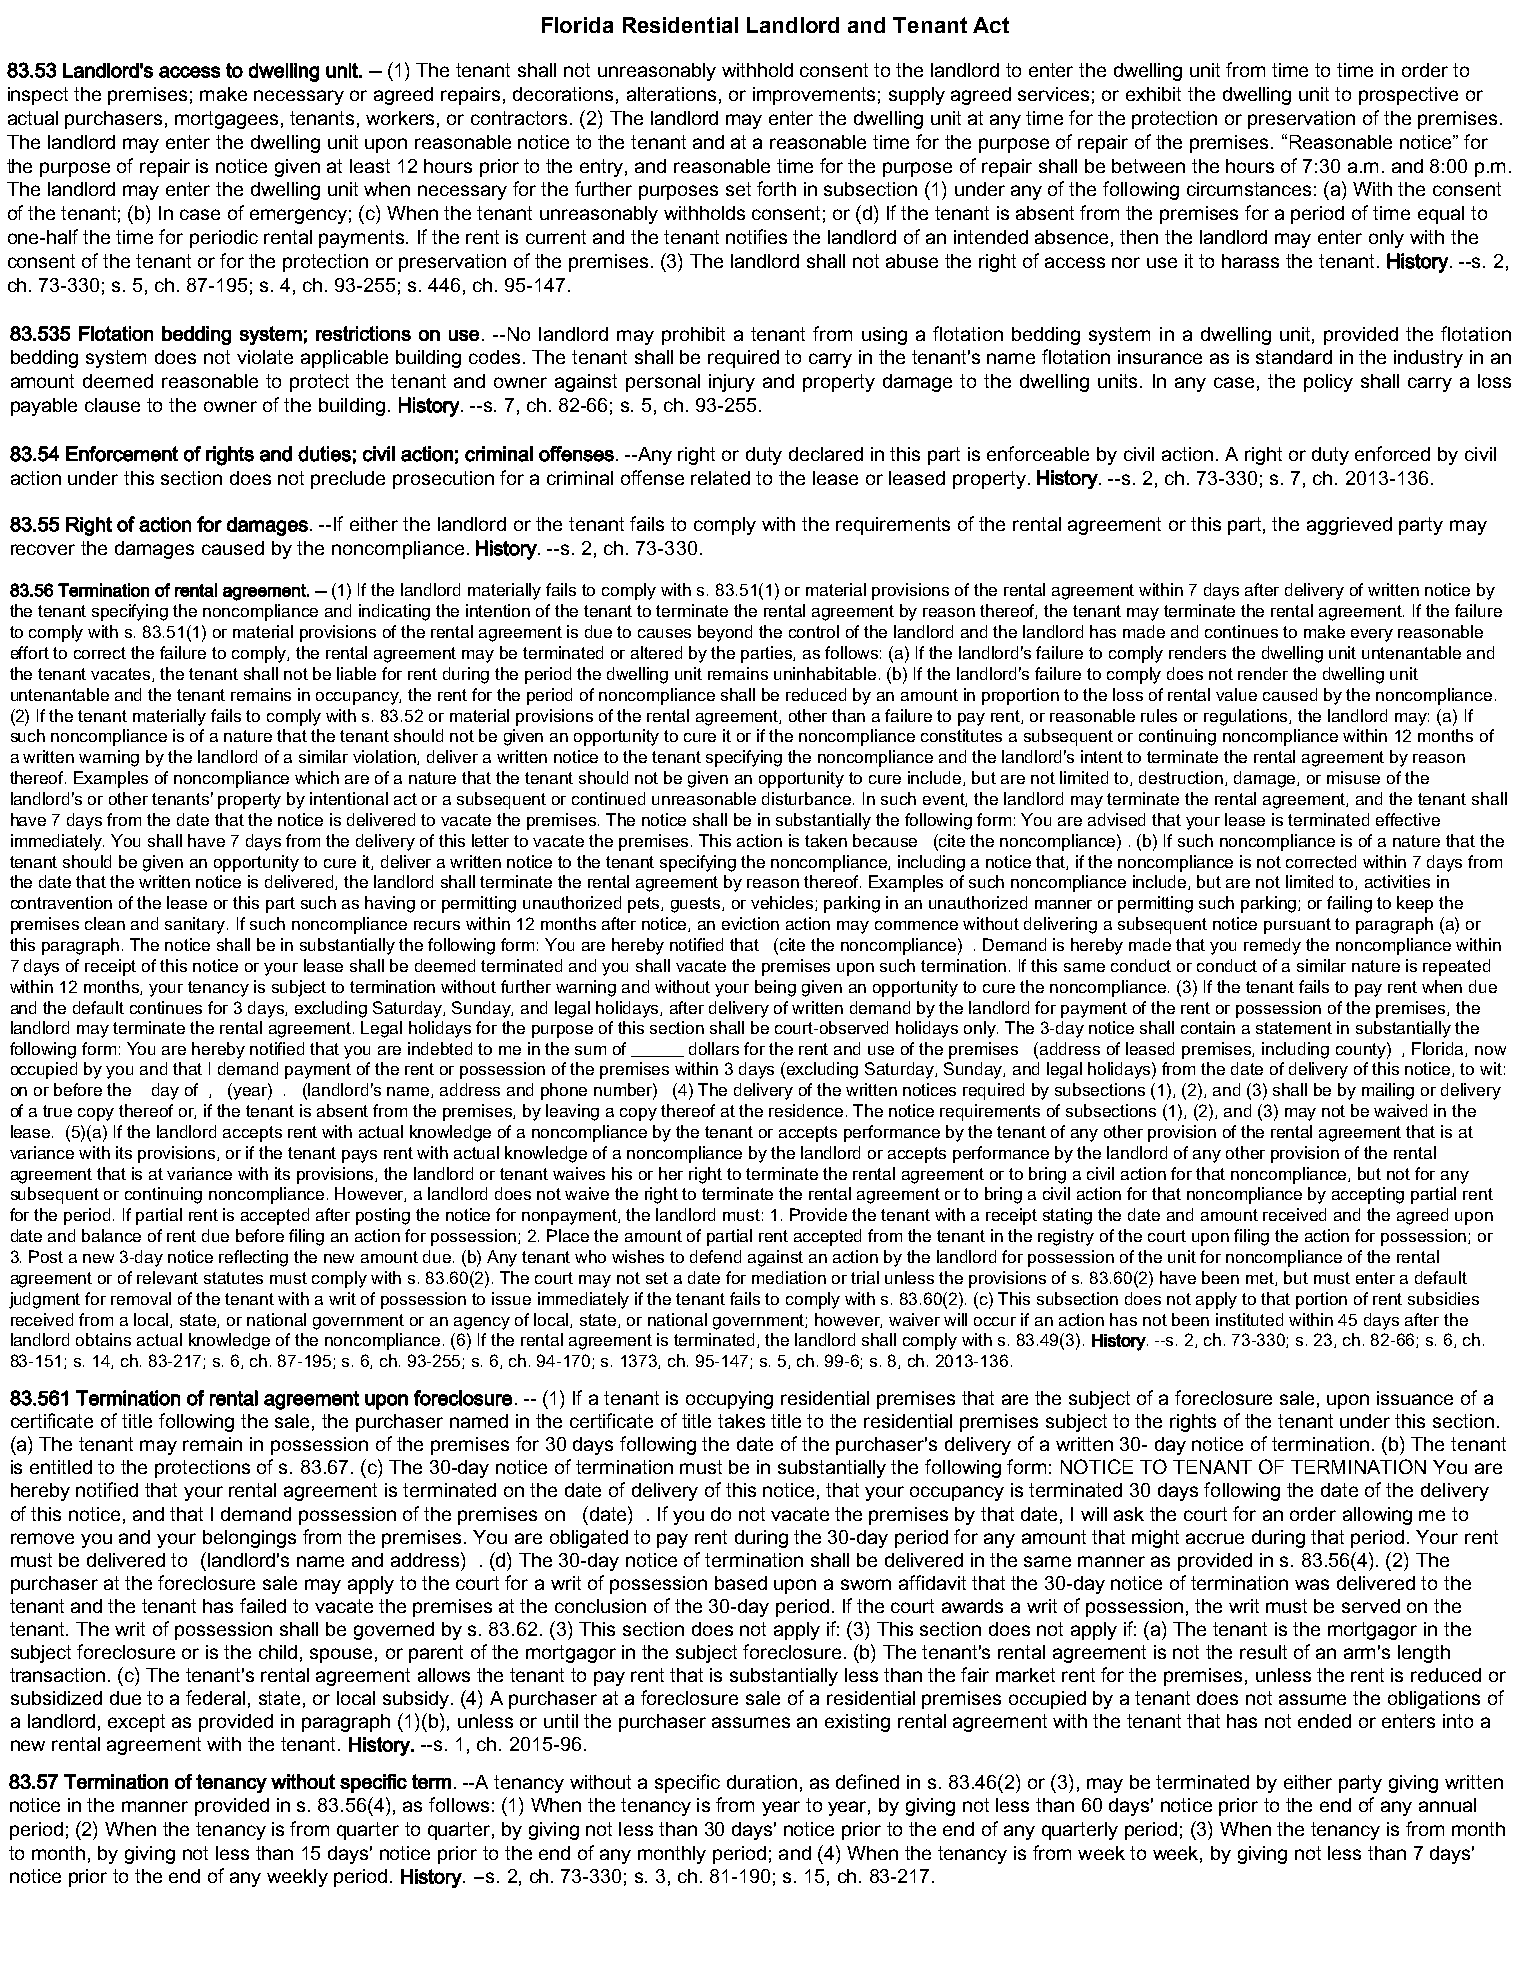 The width and height of the document is (1520, 1967). What do you see at coordinates (356, 673) in the document?
I see `liable` at bounding box center [356, 673].
